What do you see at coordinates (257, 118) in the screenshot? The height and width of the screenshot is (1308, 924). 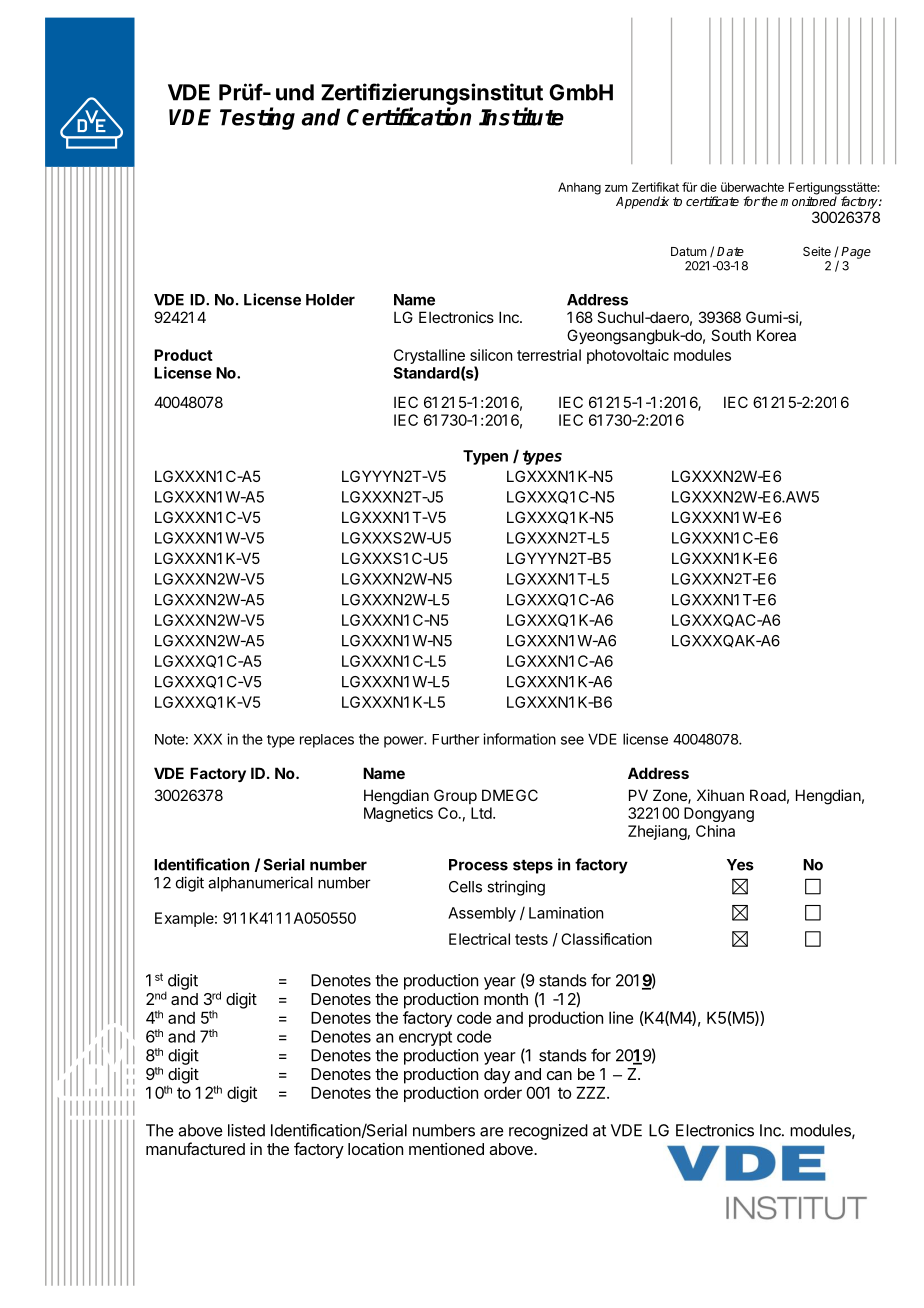 I see `Testing` at bounding box center [257, 118].
